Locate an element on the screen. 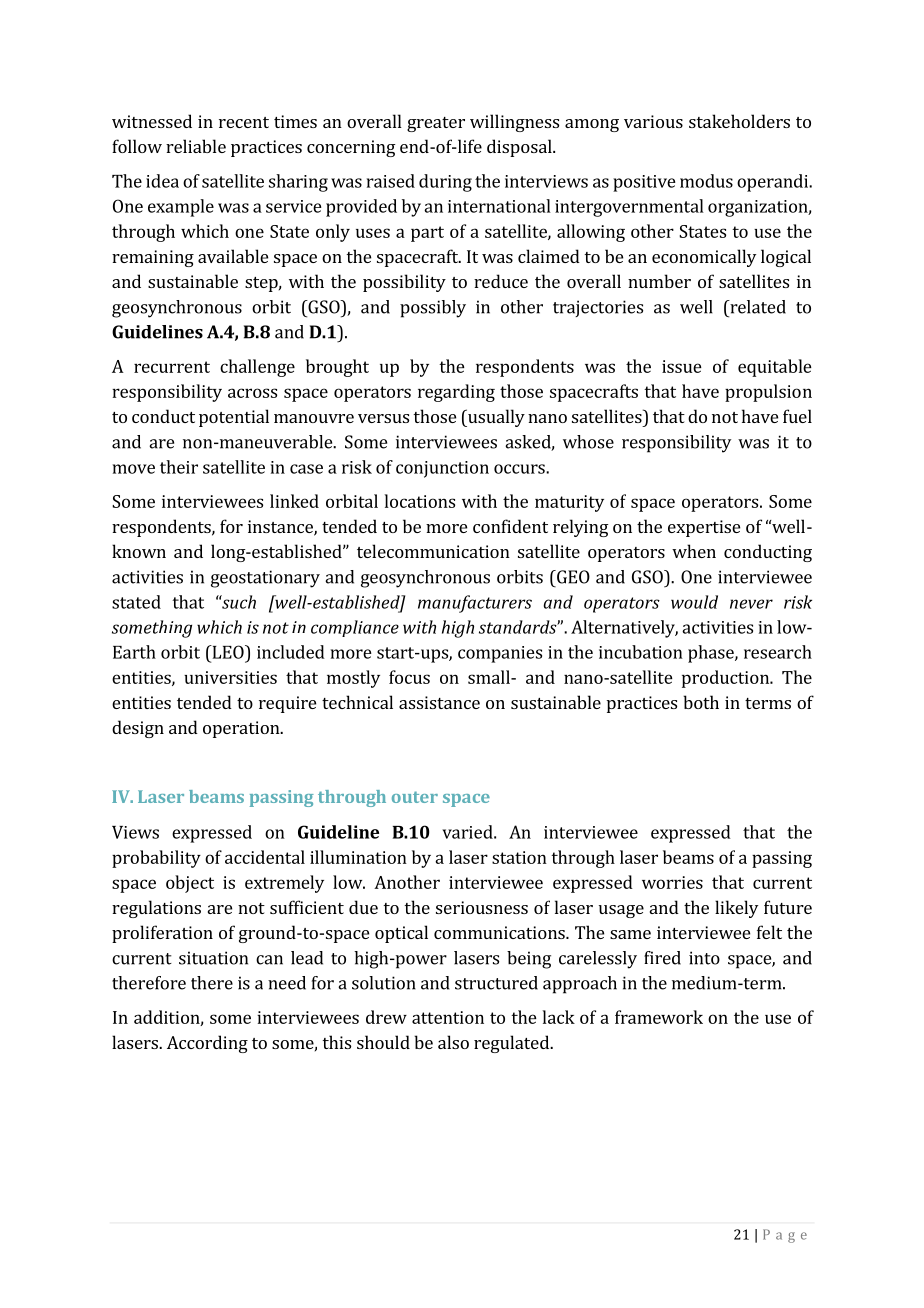 The width and height of the screenshot is (924, 1308). both is located at coordinates (701, 702).
